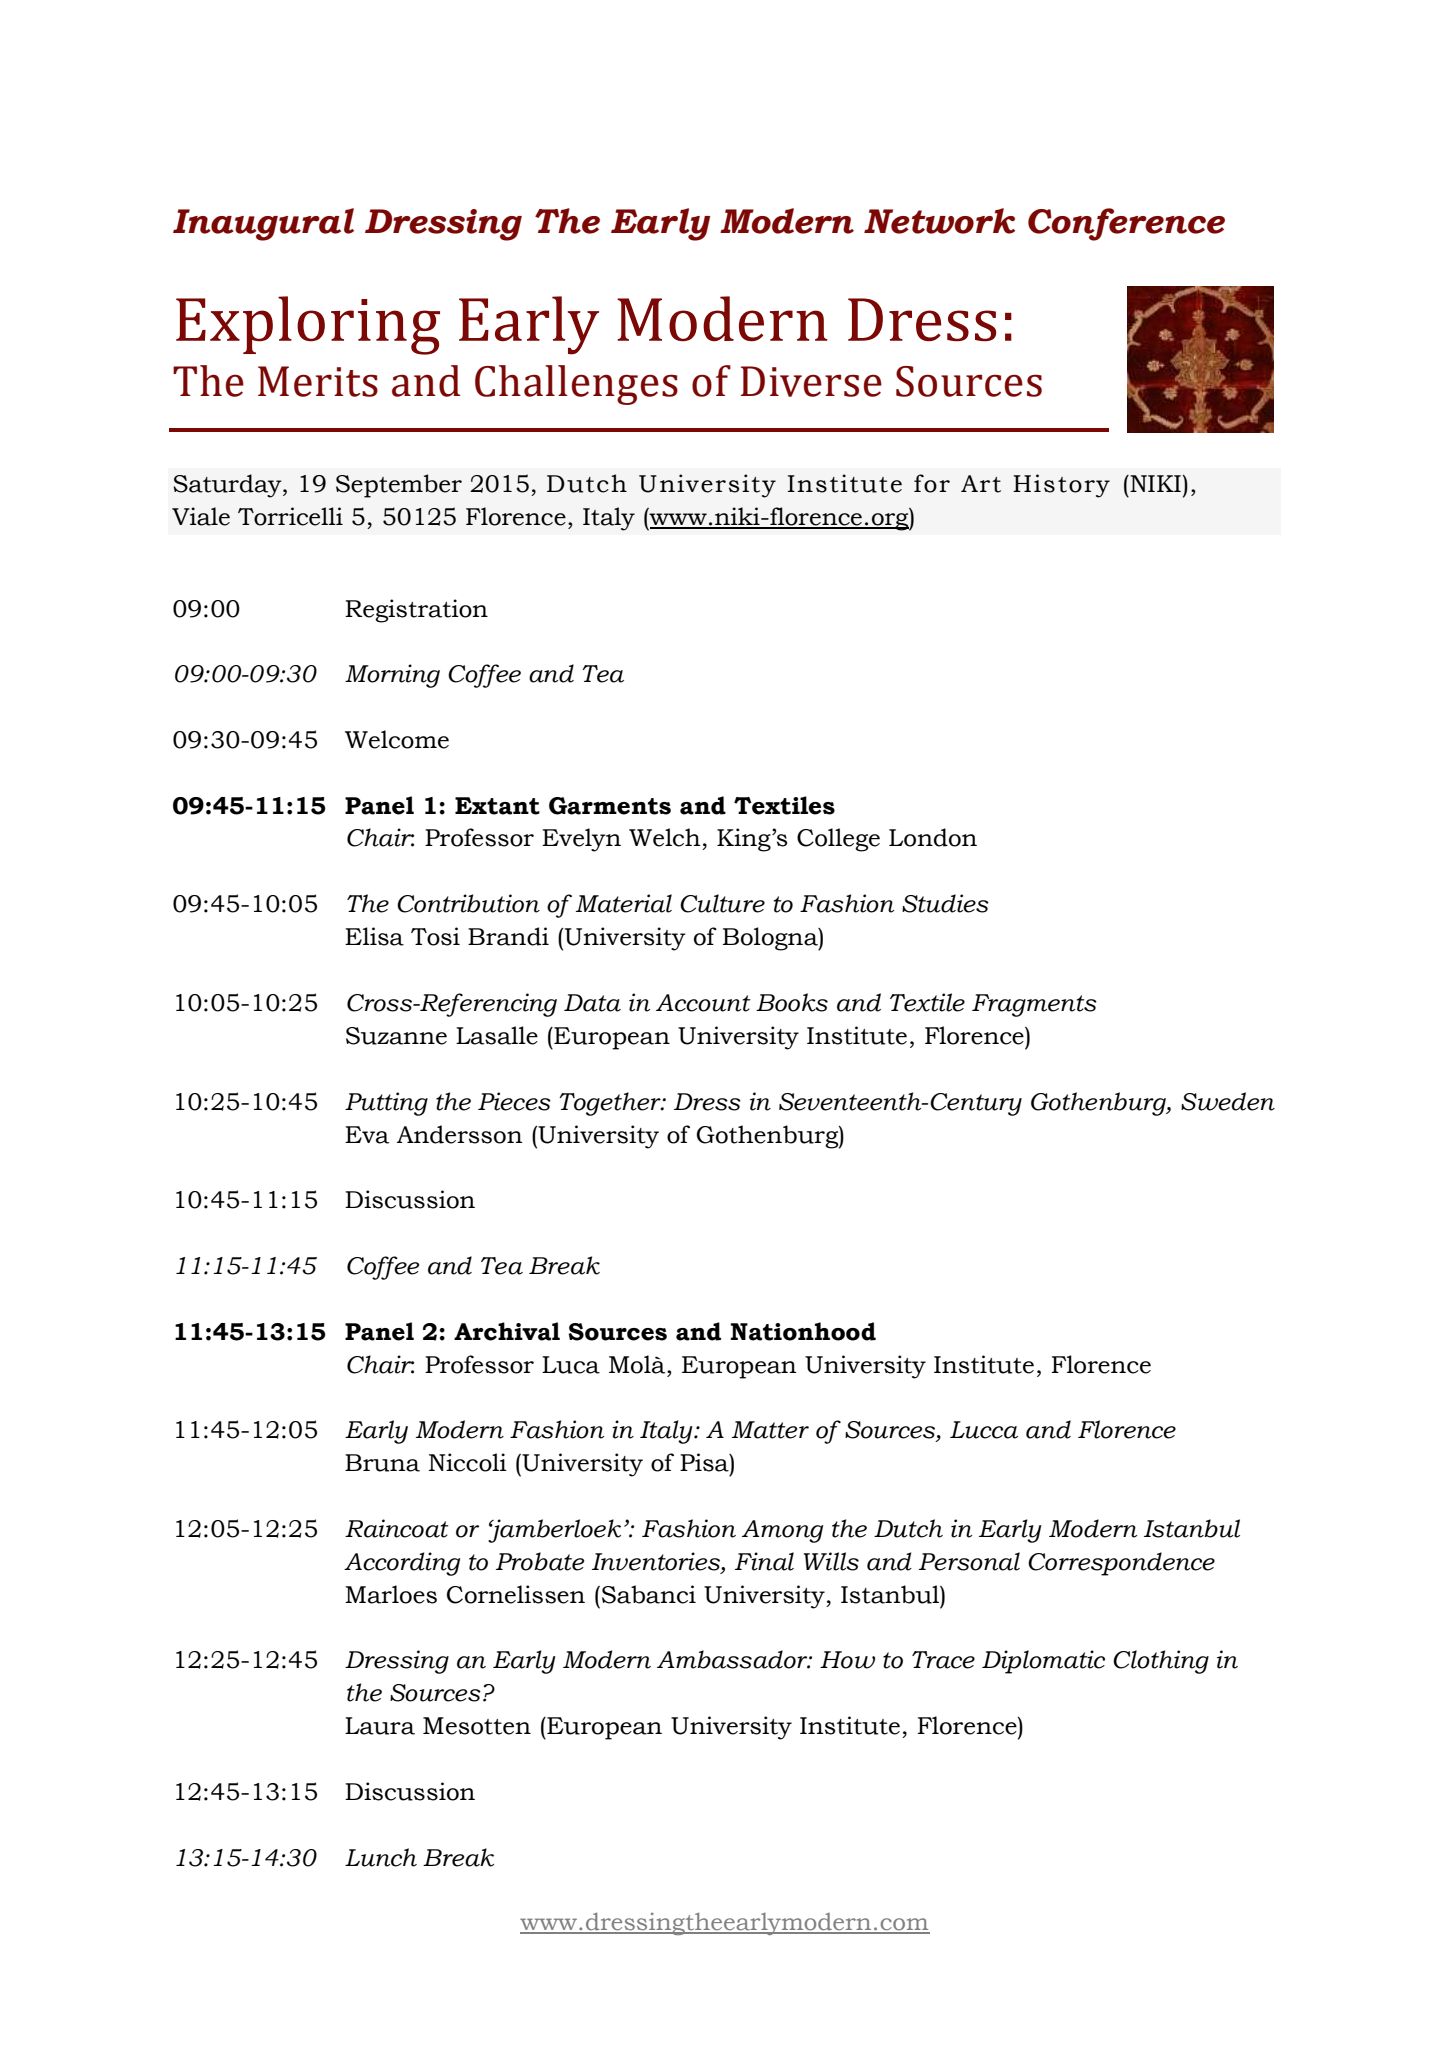  I want to click on Exploring, so click(308, 325).
